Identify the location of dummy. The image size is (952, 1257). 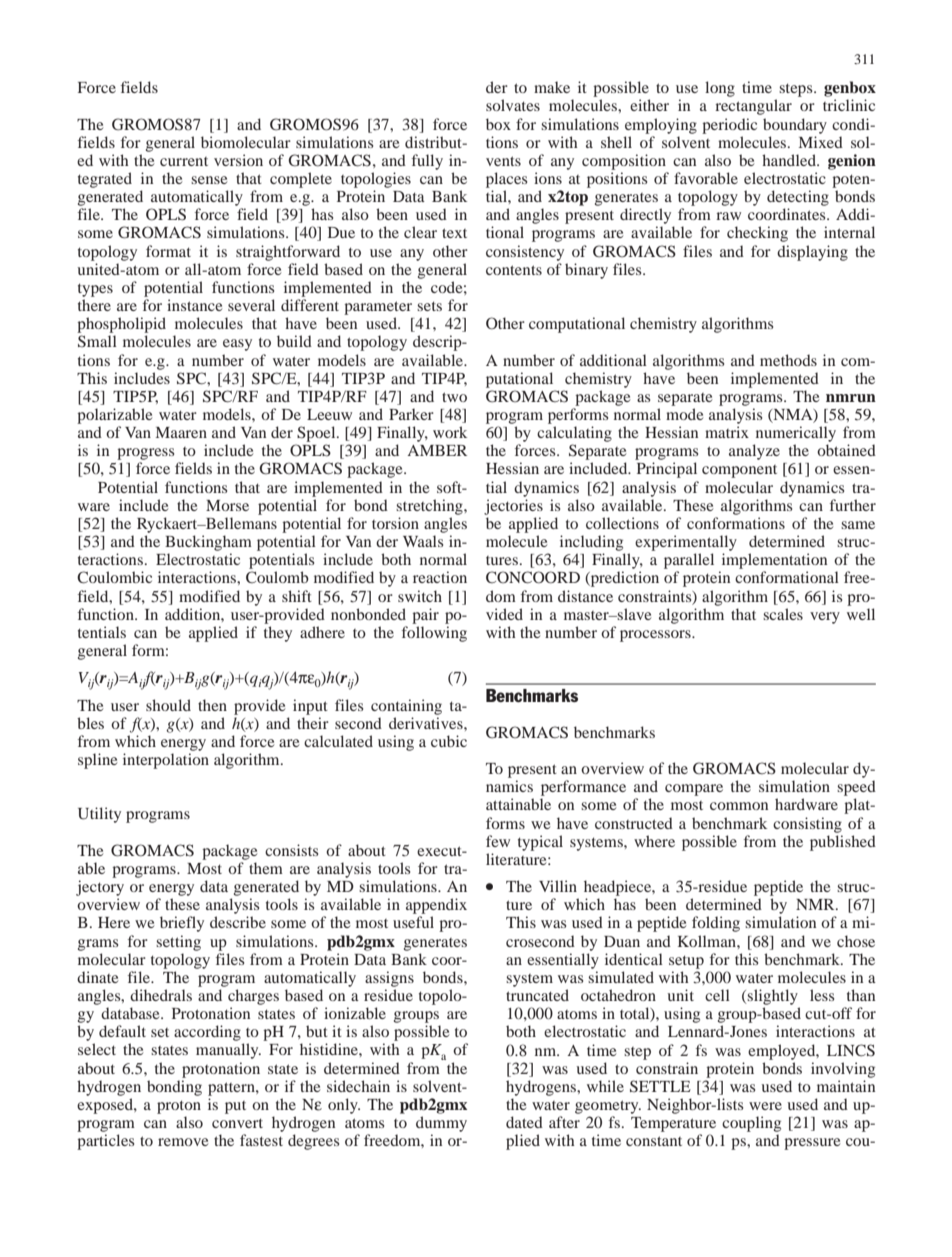
(441, 1124).
